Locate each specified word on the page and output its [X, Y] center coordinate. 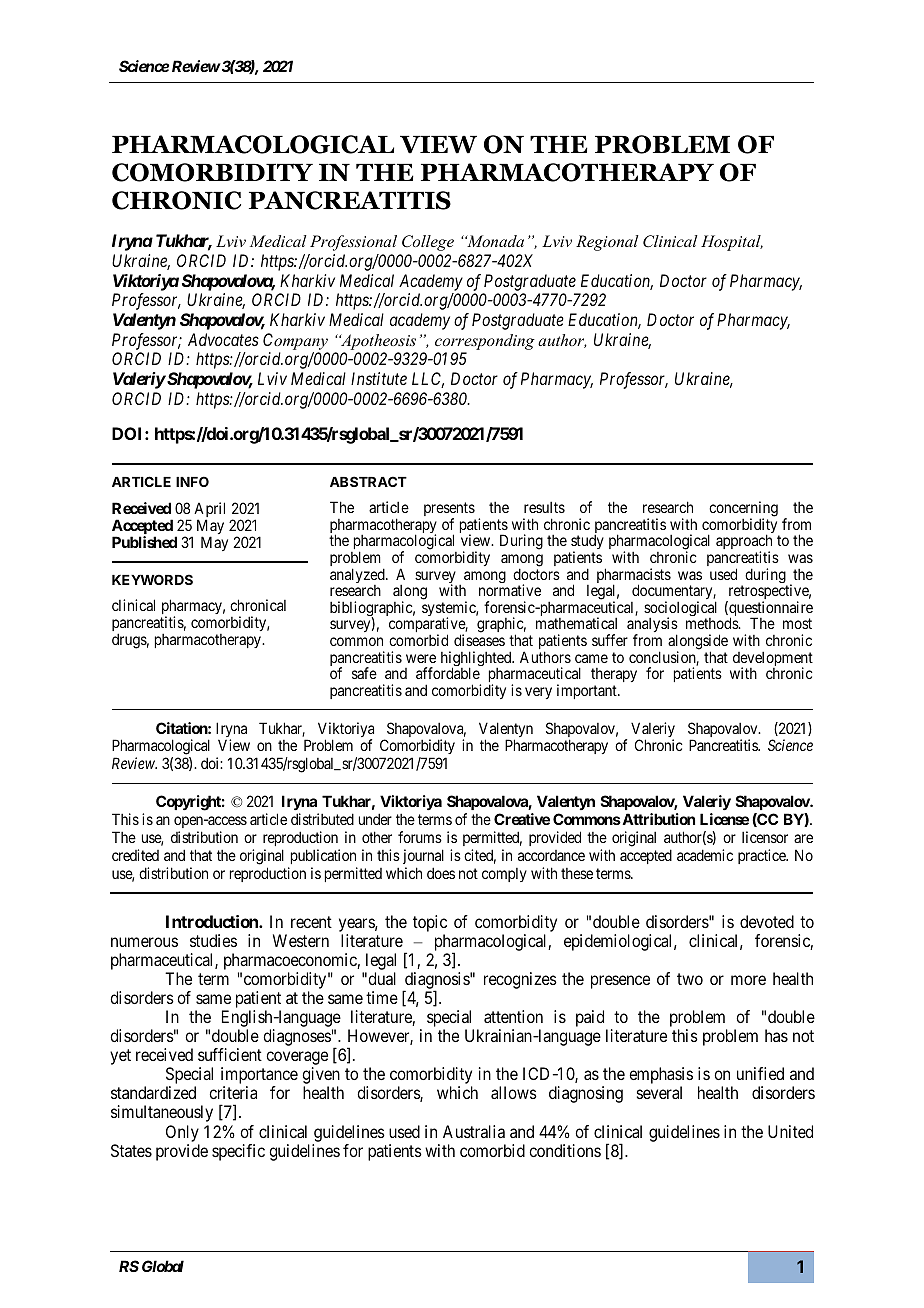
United [790, 1131]
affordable [448, 673]
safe [364, 673]
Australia [474, 1131]
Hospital [732, 243]
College [428, 243]
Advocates [223, 339]
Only [182, 1133]
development [773, 660]
